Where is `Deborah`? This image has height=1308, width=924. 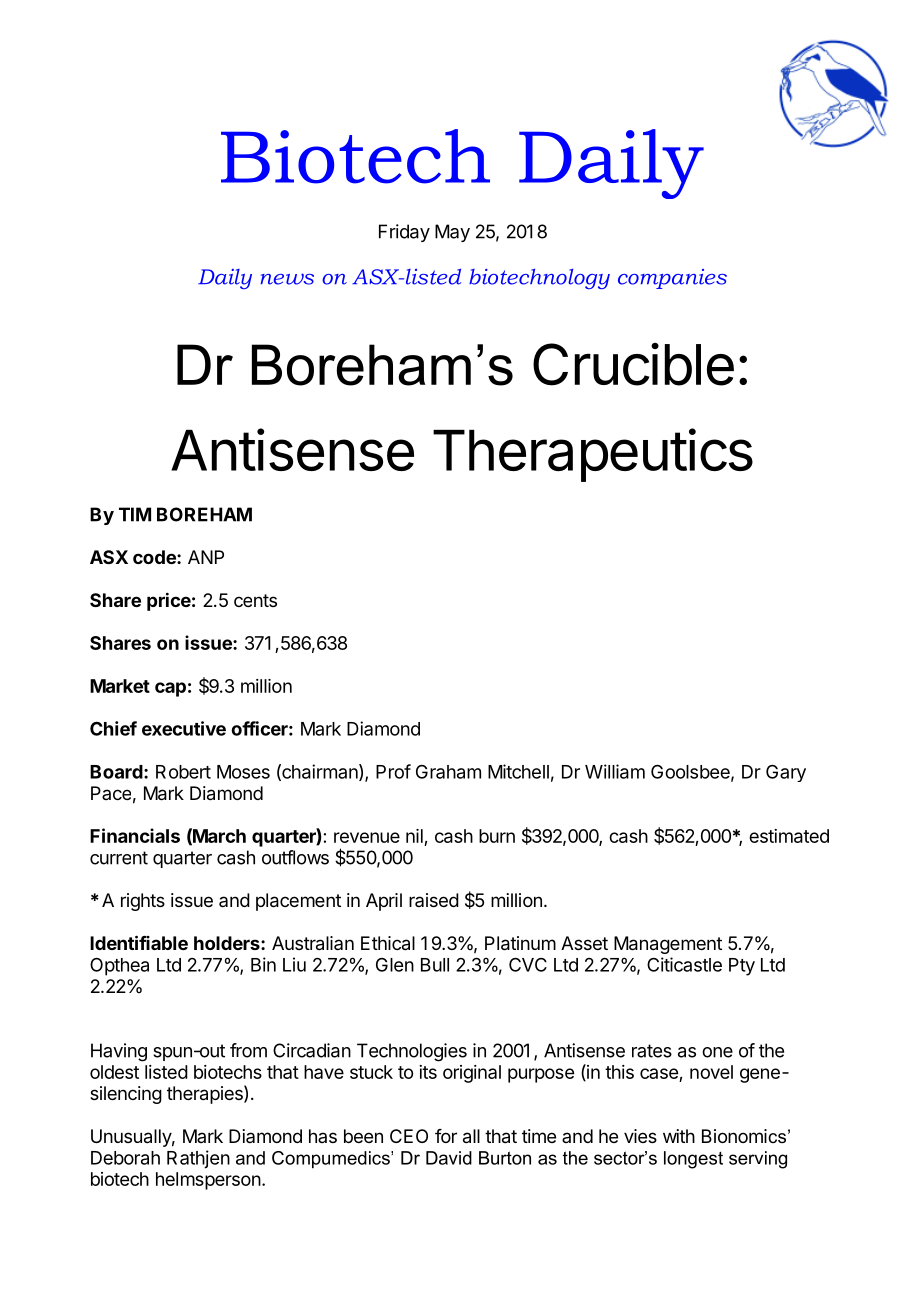 Deborah is located at coordinates (125, 1158).
